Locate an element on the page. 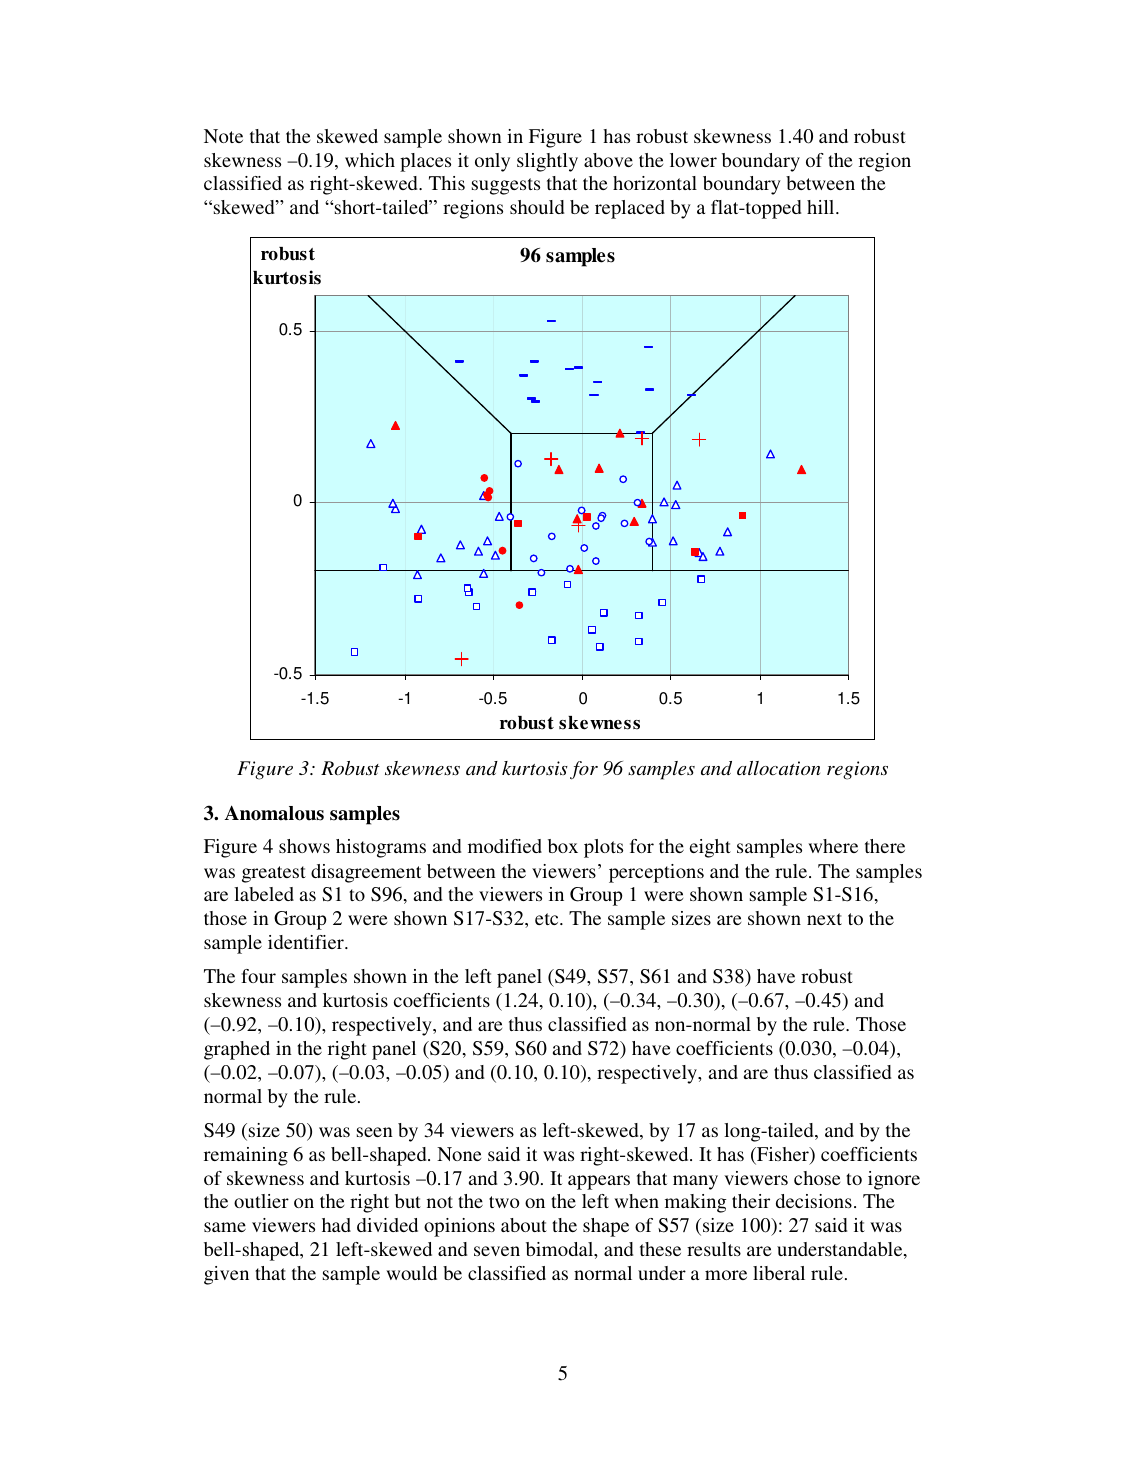 This page has height=1459, width=1127. This is located at coordinates (447, 183).
